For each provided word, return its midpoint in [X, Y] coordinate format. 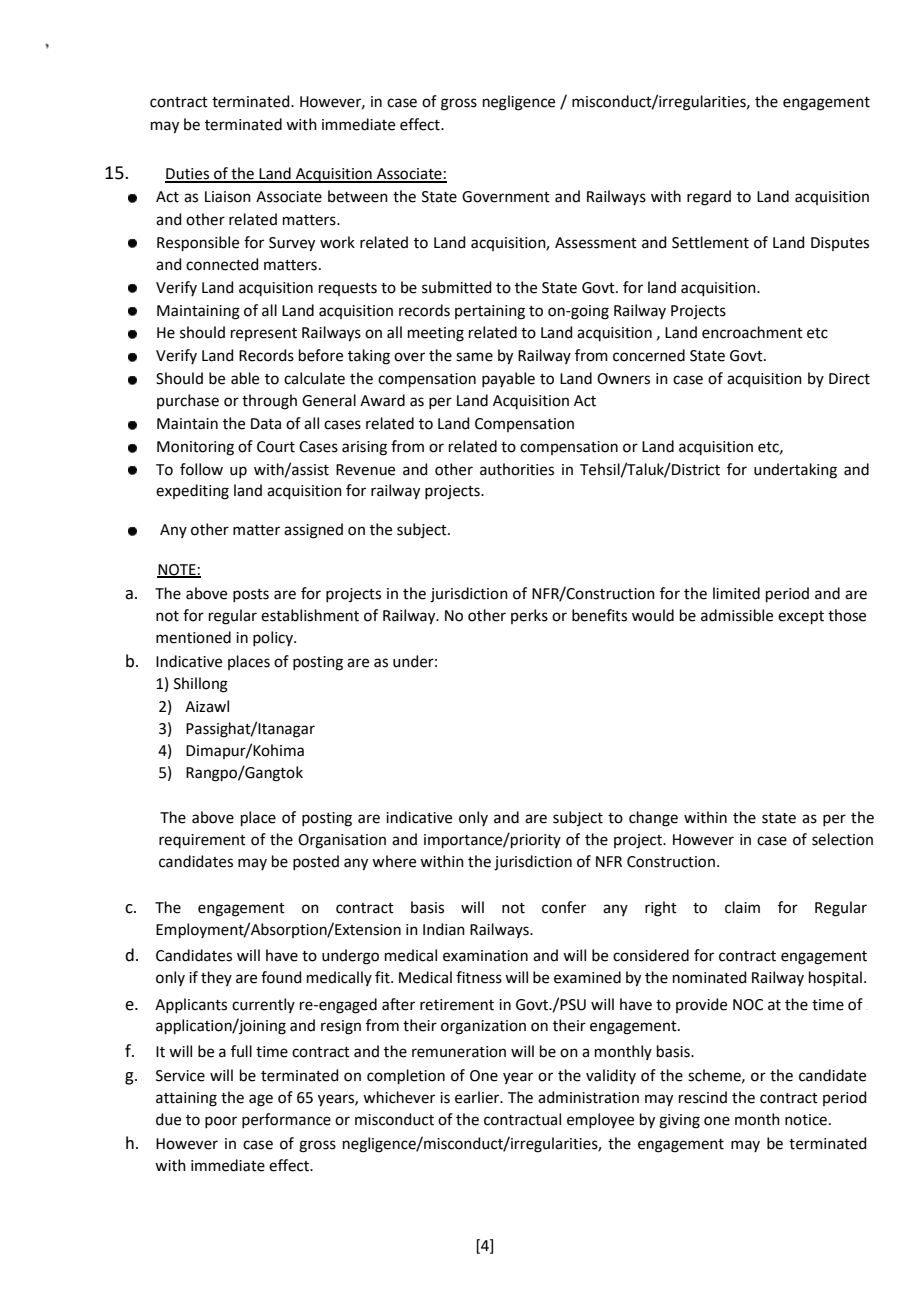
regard [709, 198]
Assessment [596, 243]
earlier [478, 1097]
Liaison [228, 197]
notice [806, 1120]
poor [221, 1122]
